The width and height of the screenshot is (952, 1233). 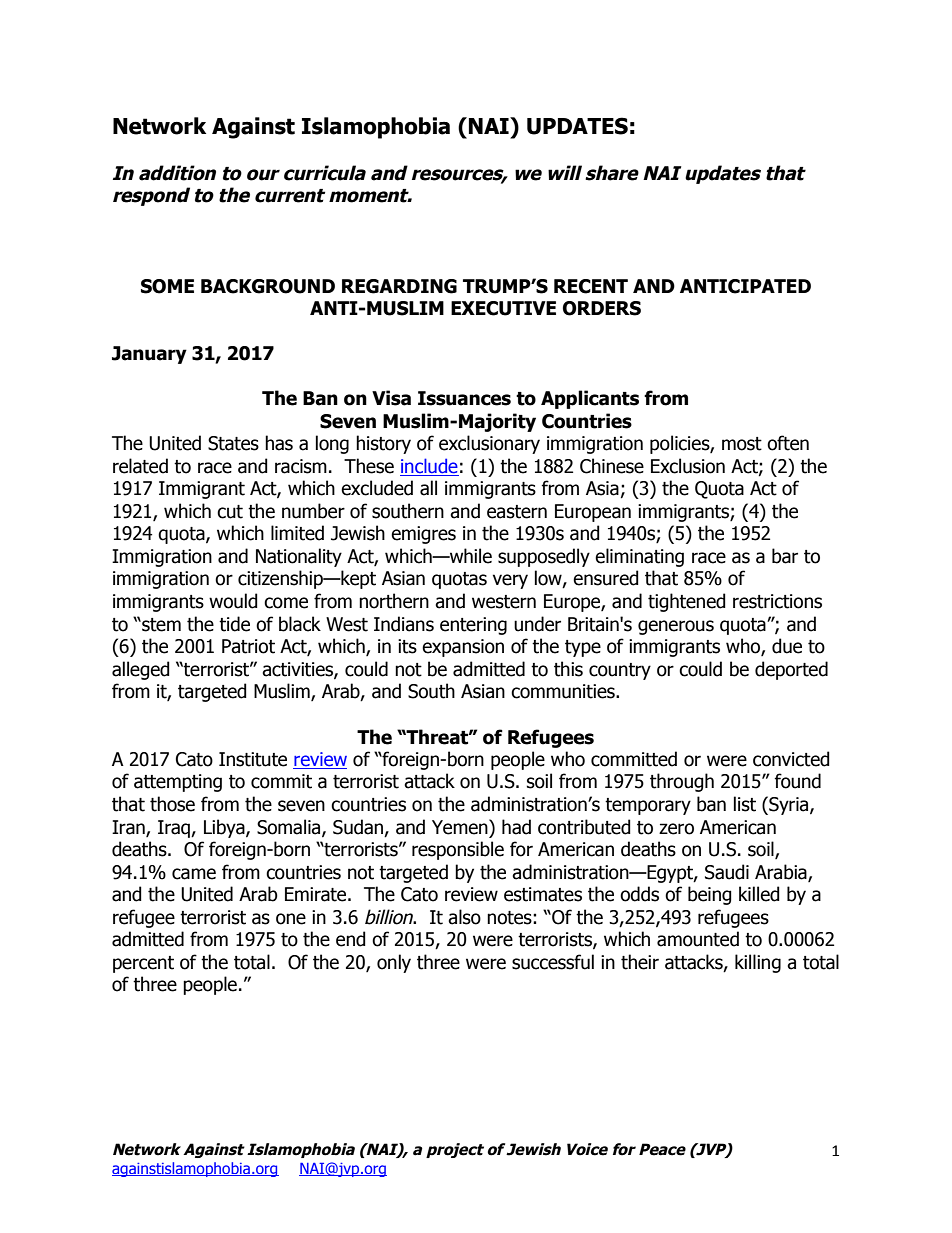 What do you see at coordinates (676, 627) in the screenshot?
I see `generous` at bounding box center [676, 627].
